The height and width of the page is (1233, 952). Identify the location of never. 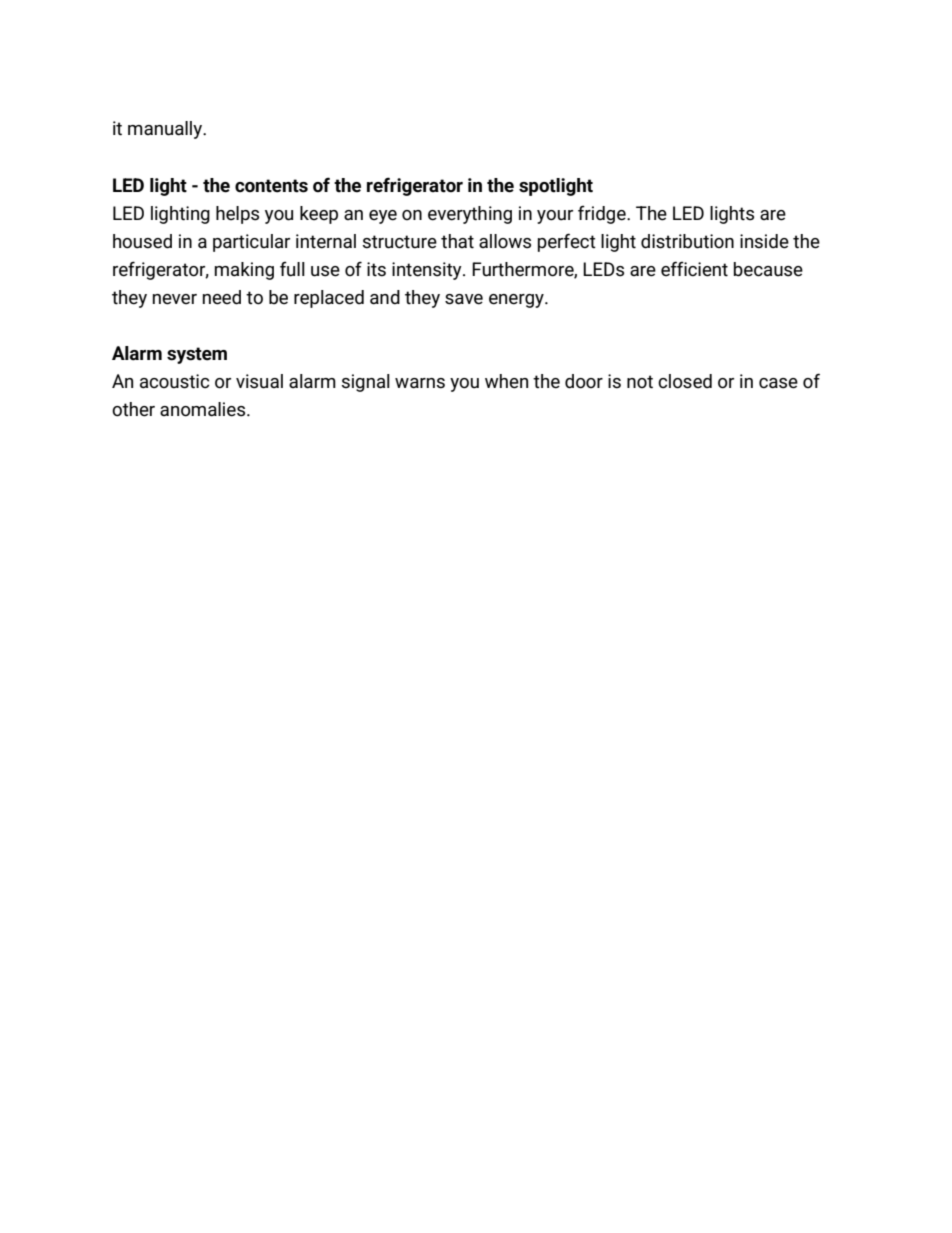
(175, 299).
